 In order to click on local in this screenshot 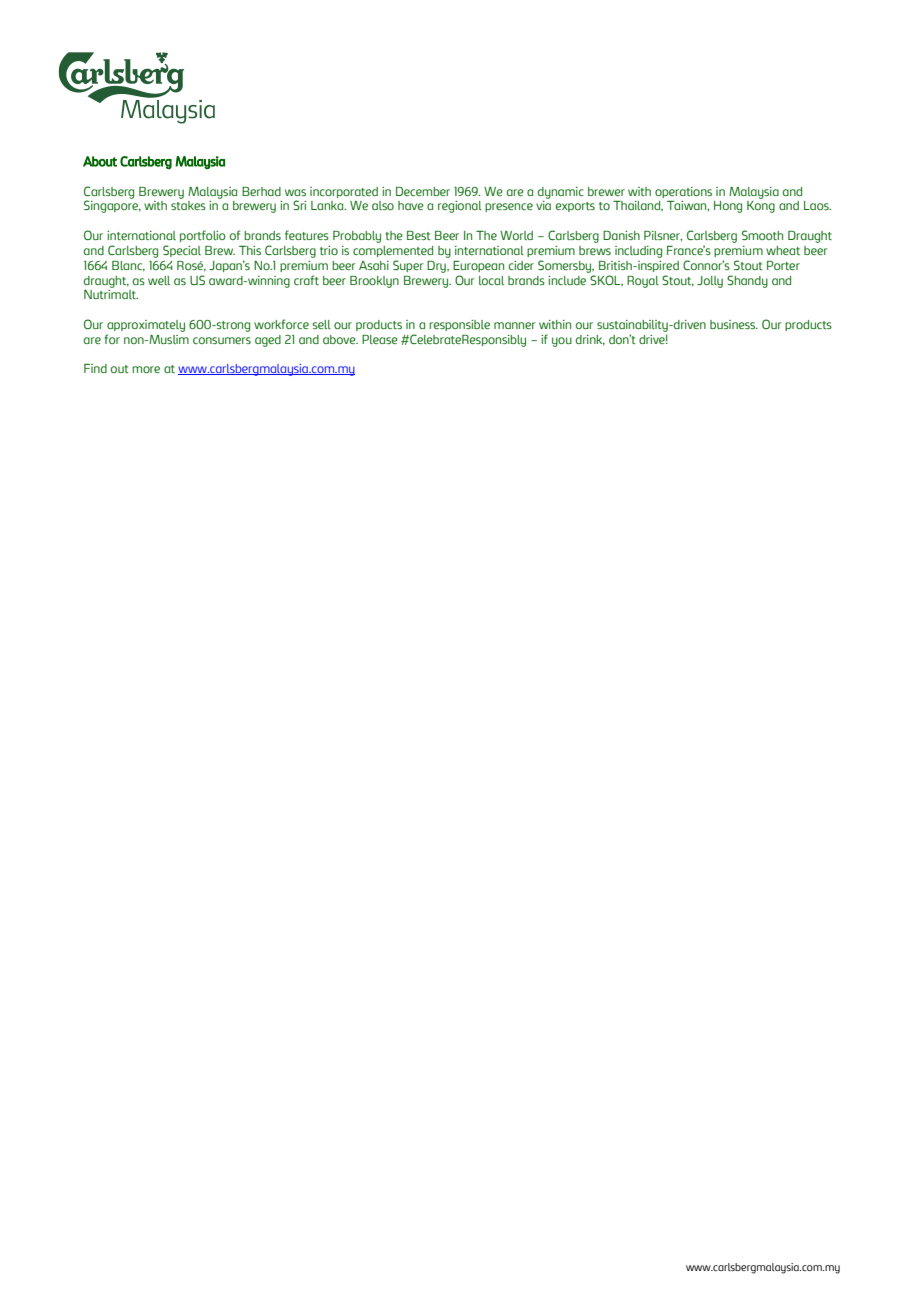, I will do `click(491, 280)`.
